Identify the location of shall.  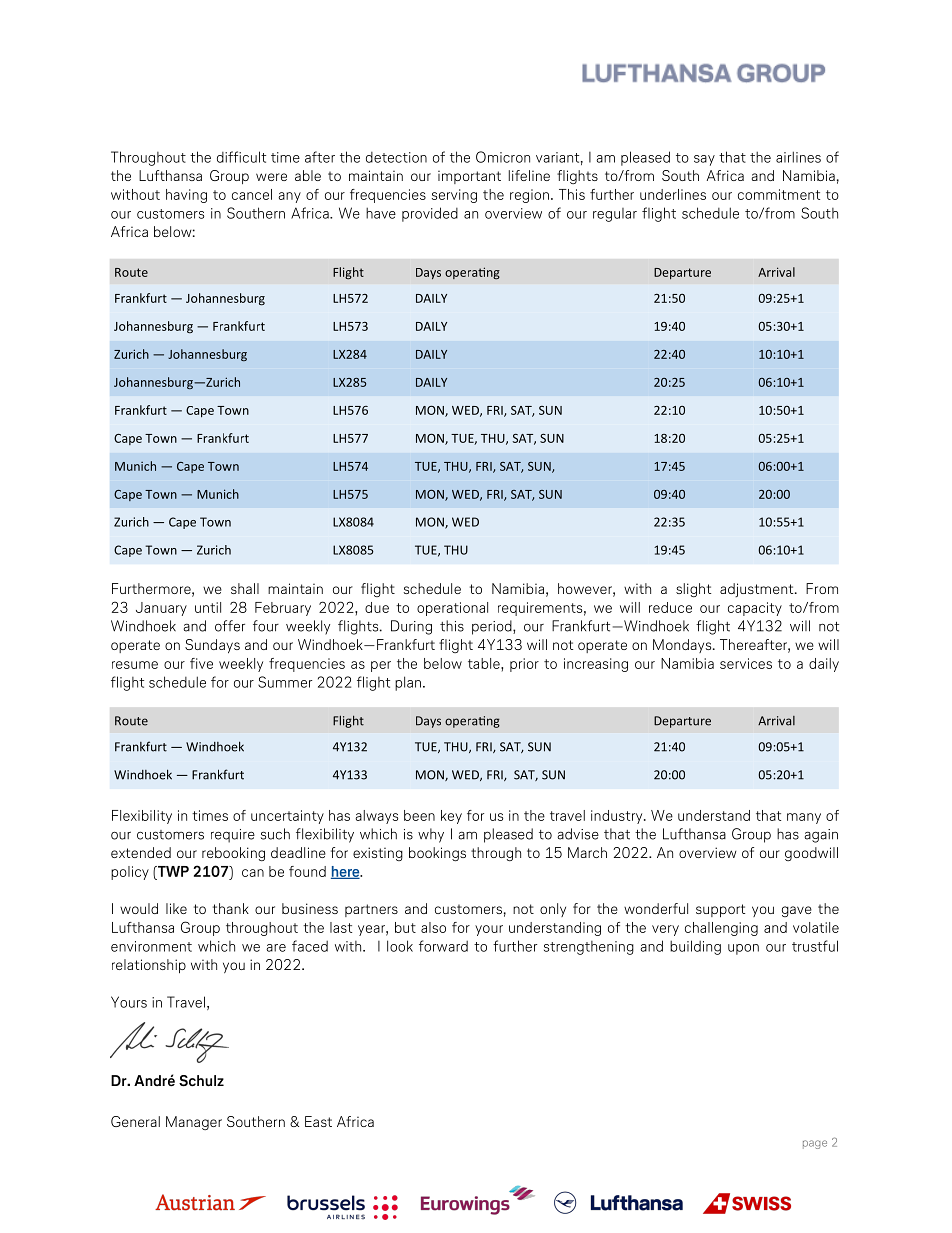
(245, 588).
